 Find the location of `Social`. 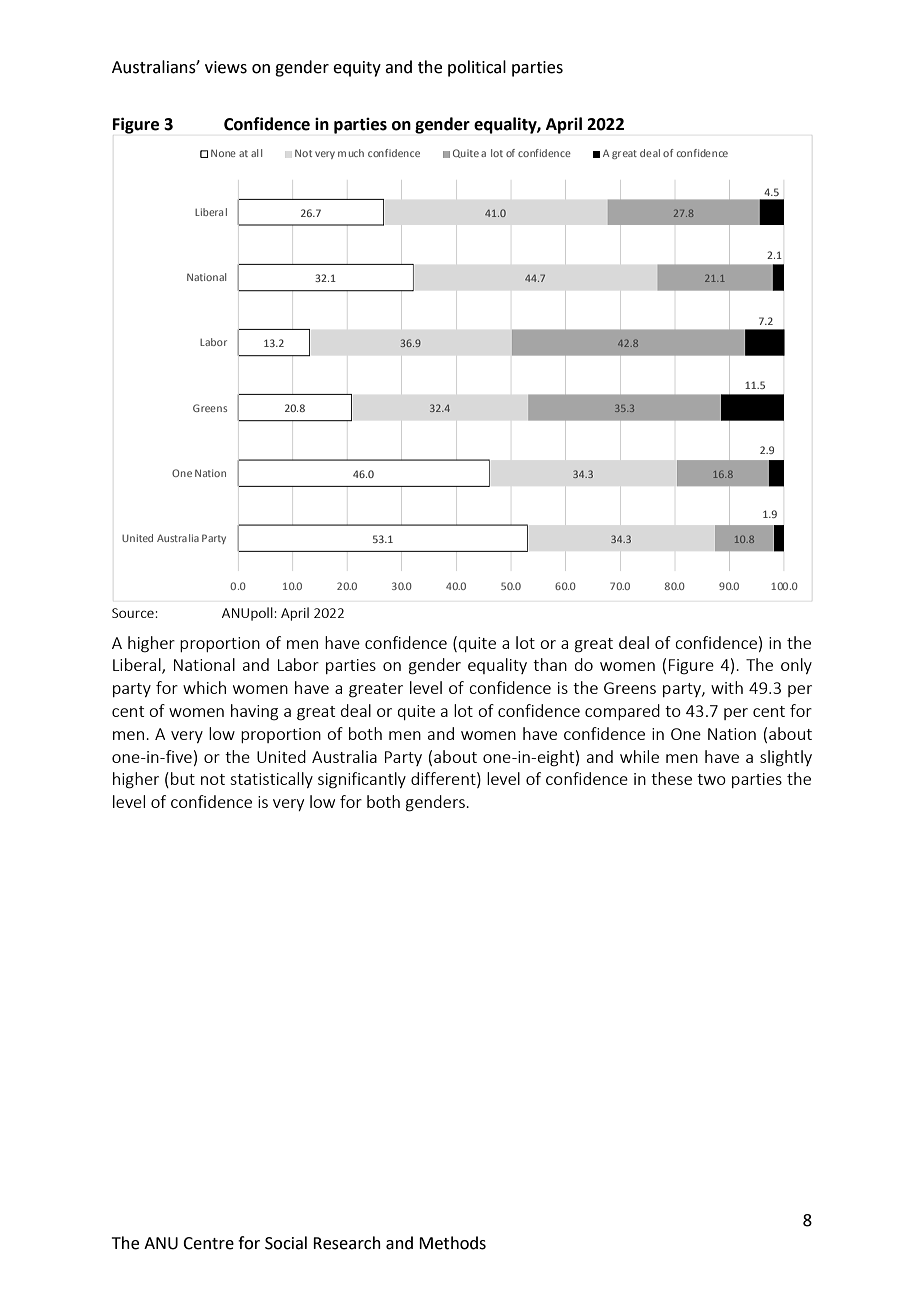

Social is located at coordinates (286, 1243).
